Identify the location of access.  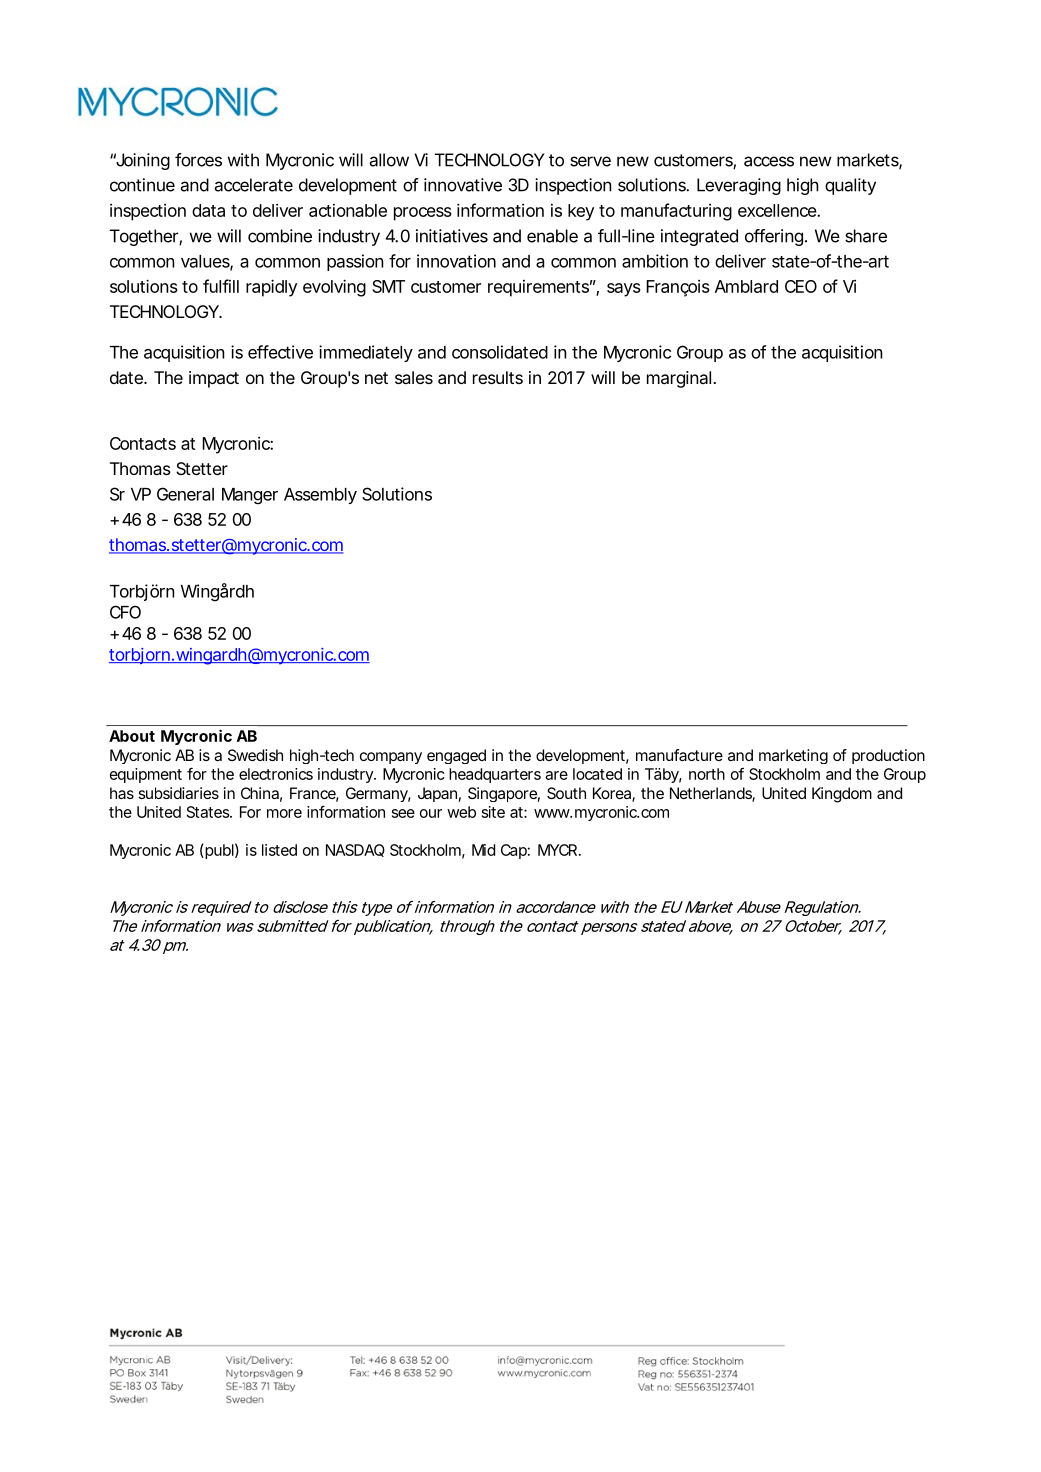
(769, 161).
